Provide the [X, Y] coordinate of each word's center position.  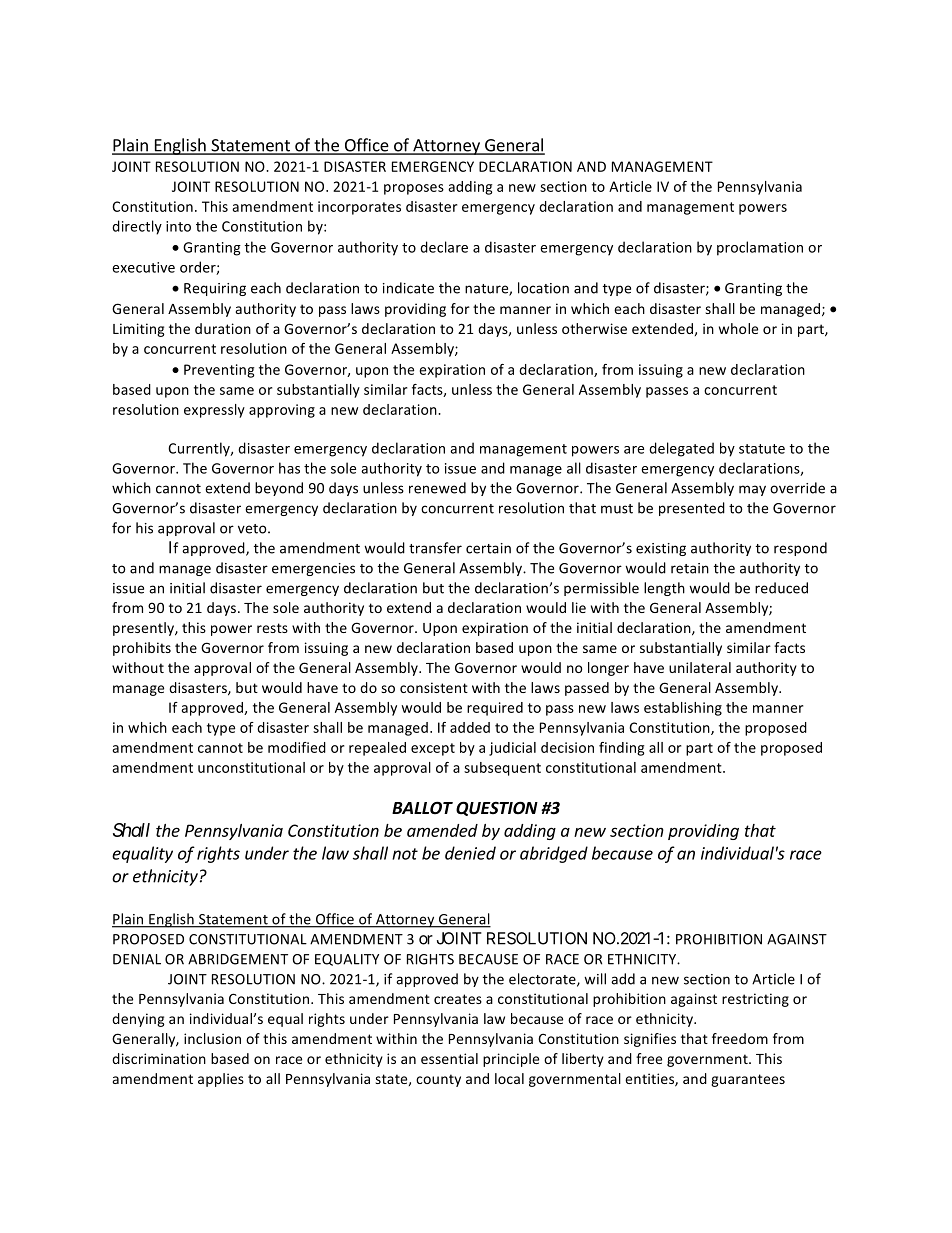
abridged [554, 854]
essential [449, 1058]
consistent [434, 687]
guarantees [748, 1080]
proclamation [760, 248]
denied [470, 853]
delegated [681, 449]
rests [272, 628]
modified [297, 747]
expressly [214, 411]
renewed [437, 488]
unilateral [700, 667]
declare [444, 247]
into [178, 226]
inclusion [212, 1038]
